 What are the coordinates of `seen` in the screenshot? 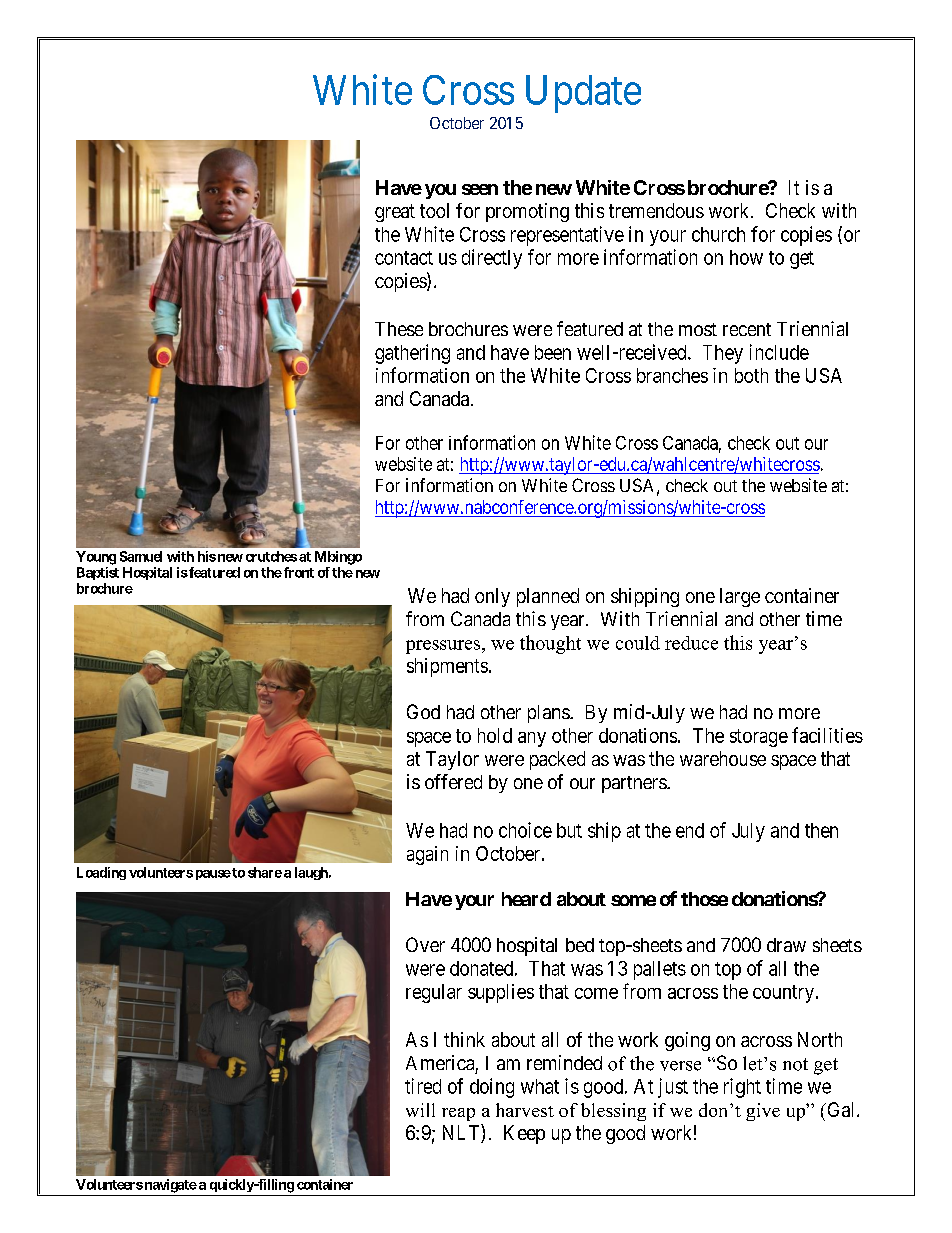 It's located at (480, 189).
